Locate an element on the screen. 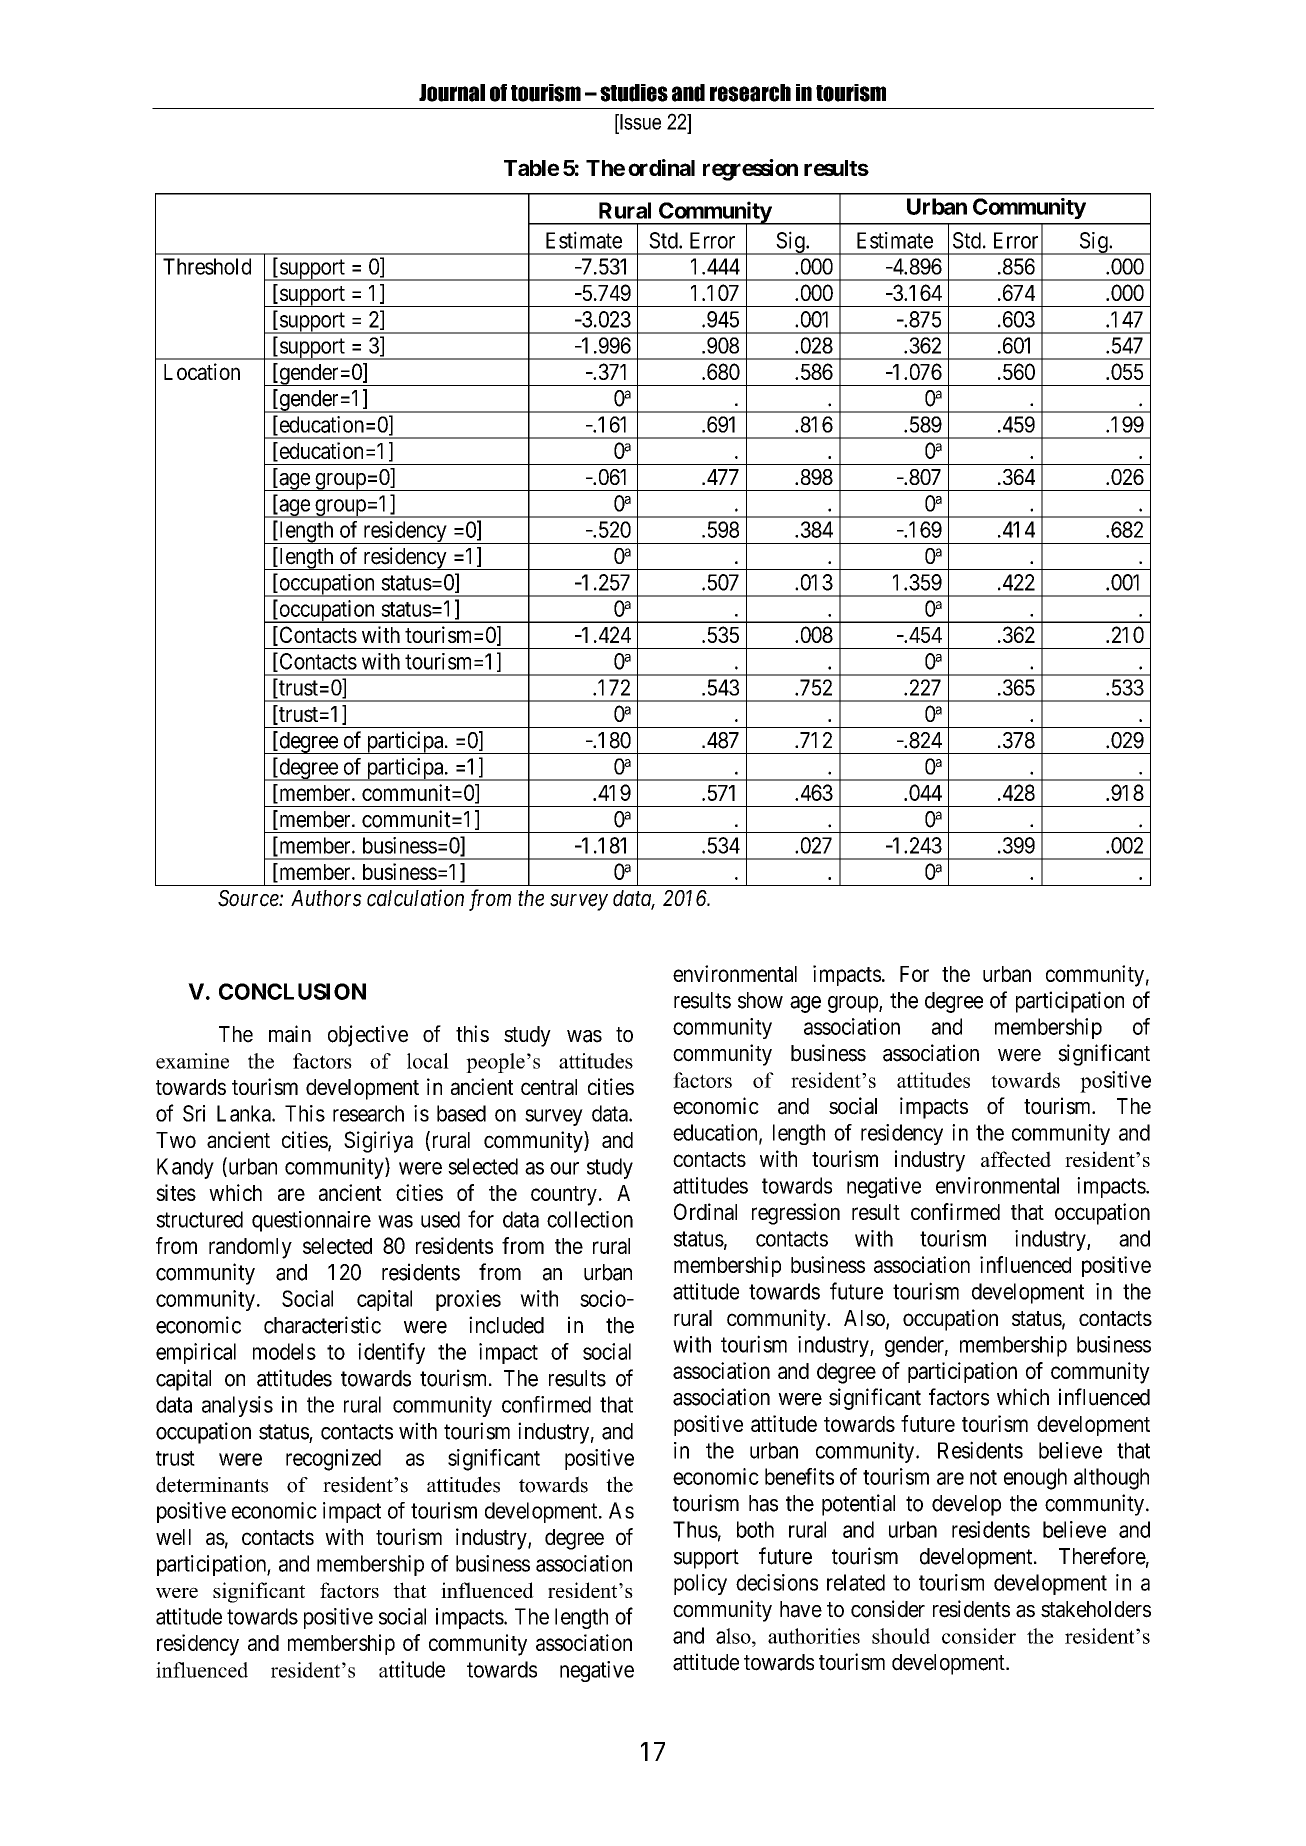 The image size is (1306, 1846). show is located at coordinates (760, 1000).
